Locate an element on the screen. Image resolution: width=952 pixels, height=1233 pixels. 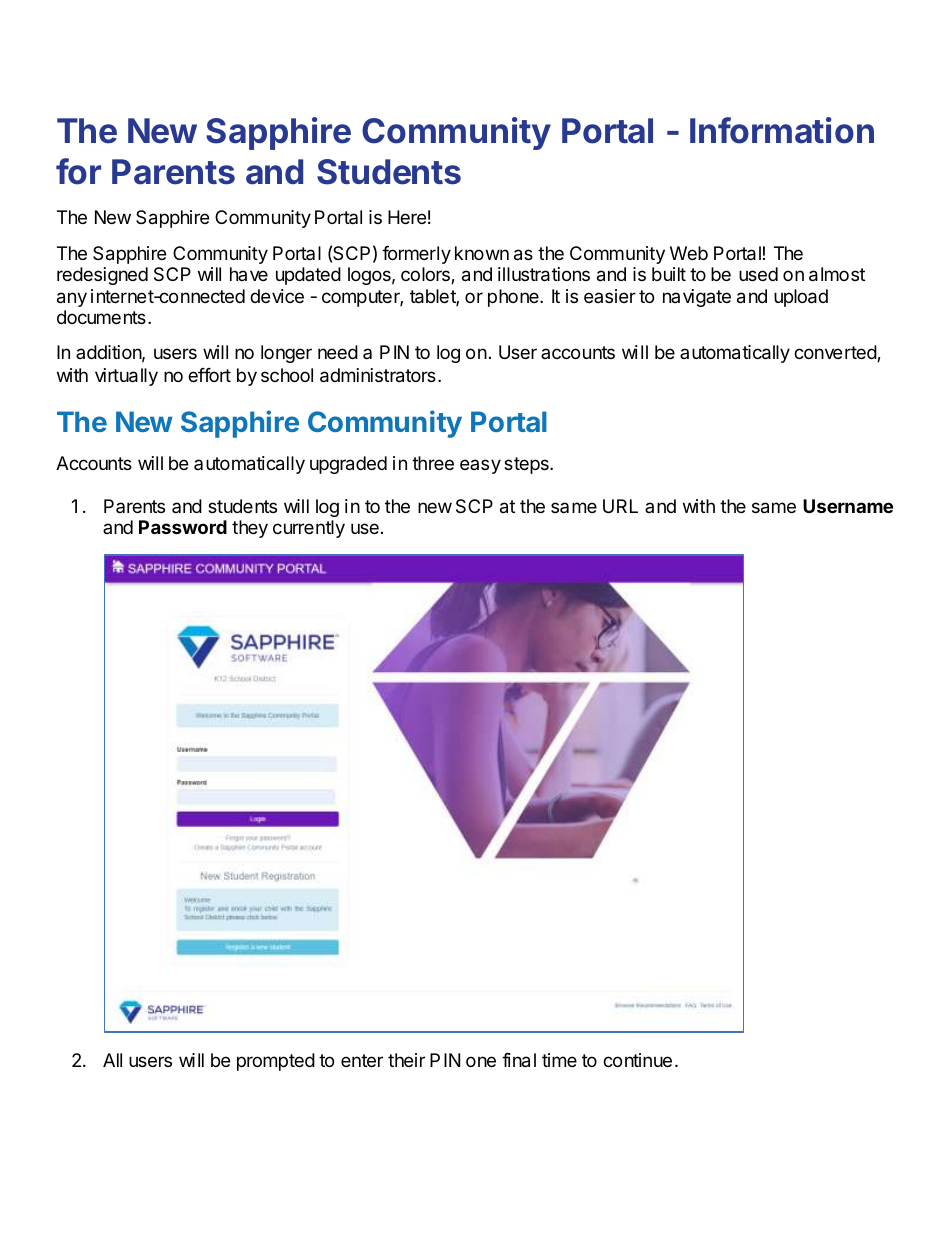
Password is located at coordinates (183, 527).
